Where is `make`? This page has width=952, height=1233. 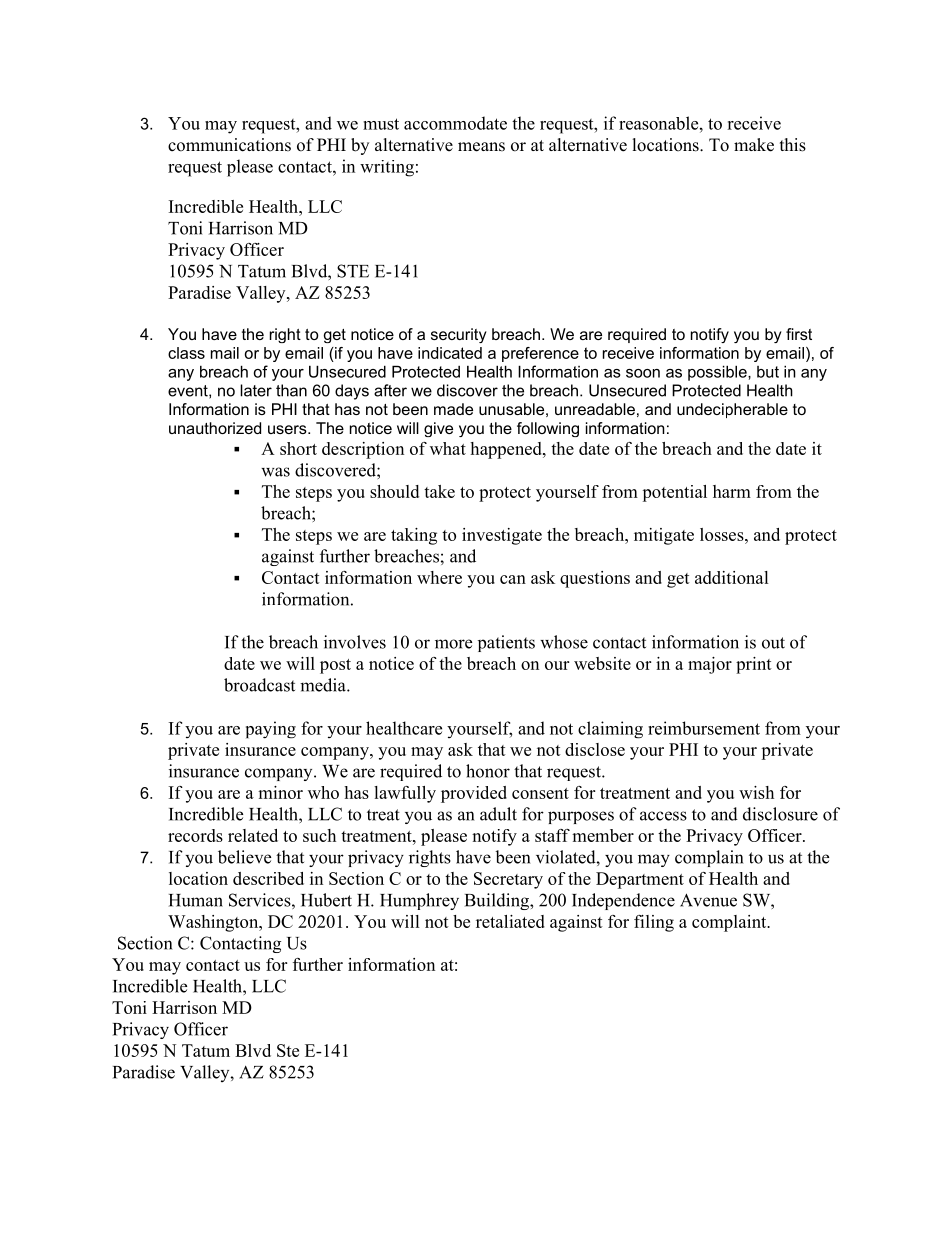 make is located at coordinates (754, 145).
